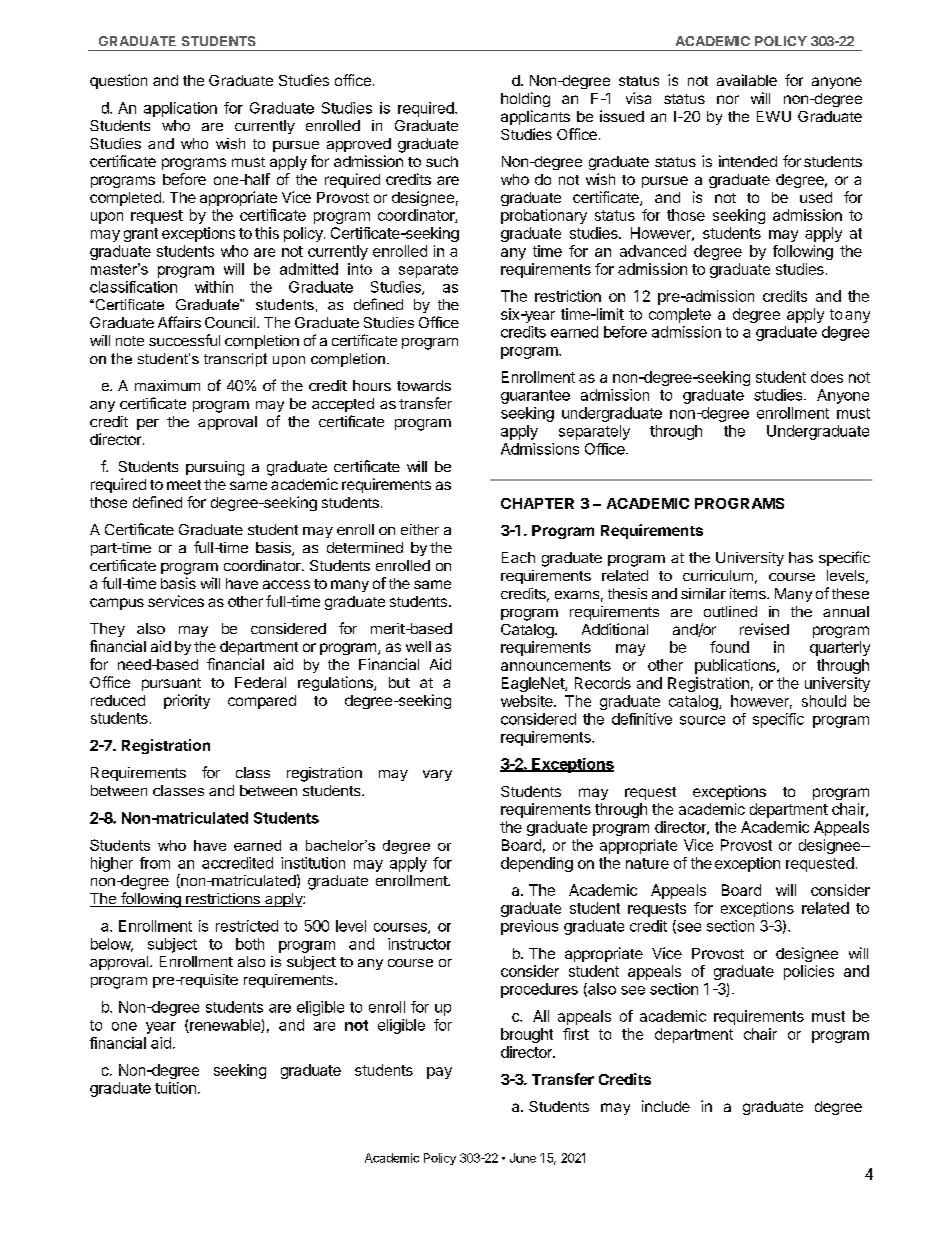 The width and height of the document is (952, 1233). What do you see at coordinates (180, 109) in the document?
I see `application` at bounding box center [180, 109].
